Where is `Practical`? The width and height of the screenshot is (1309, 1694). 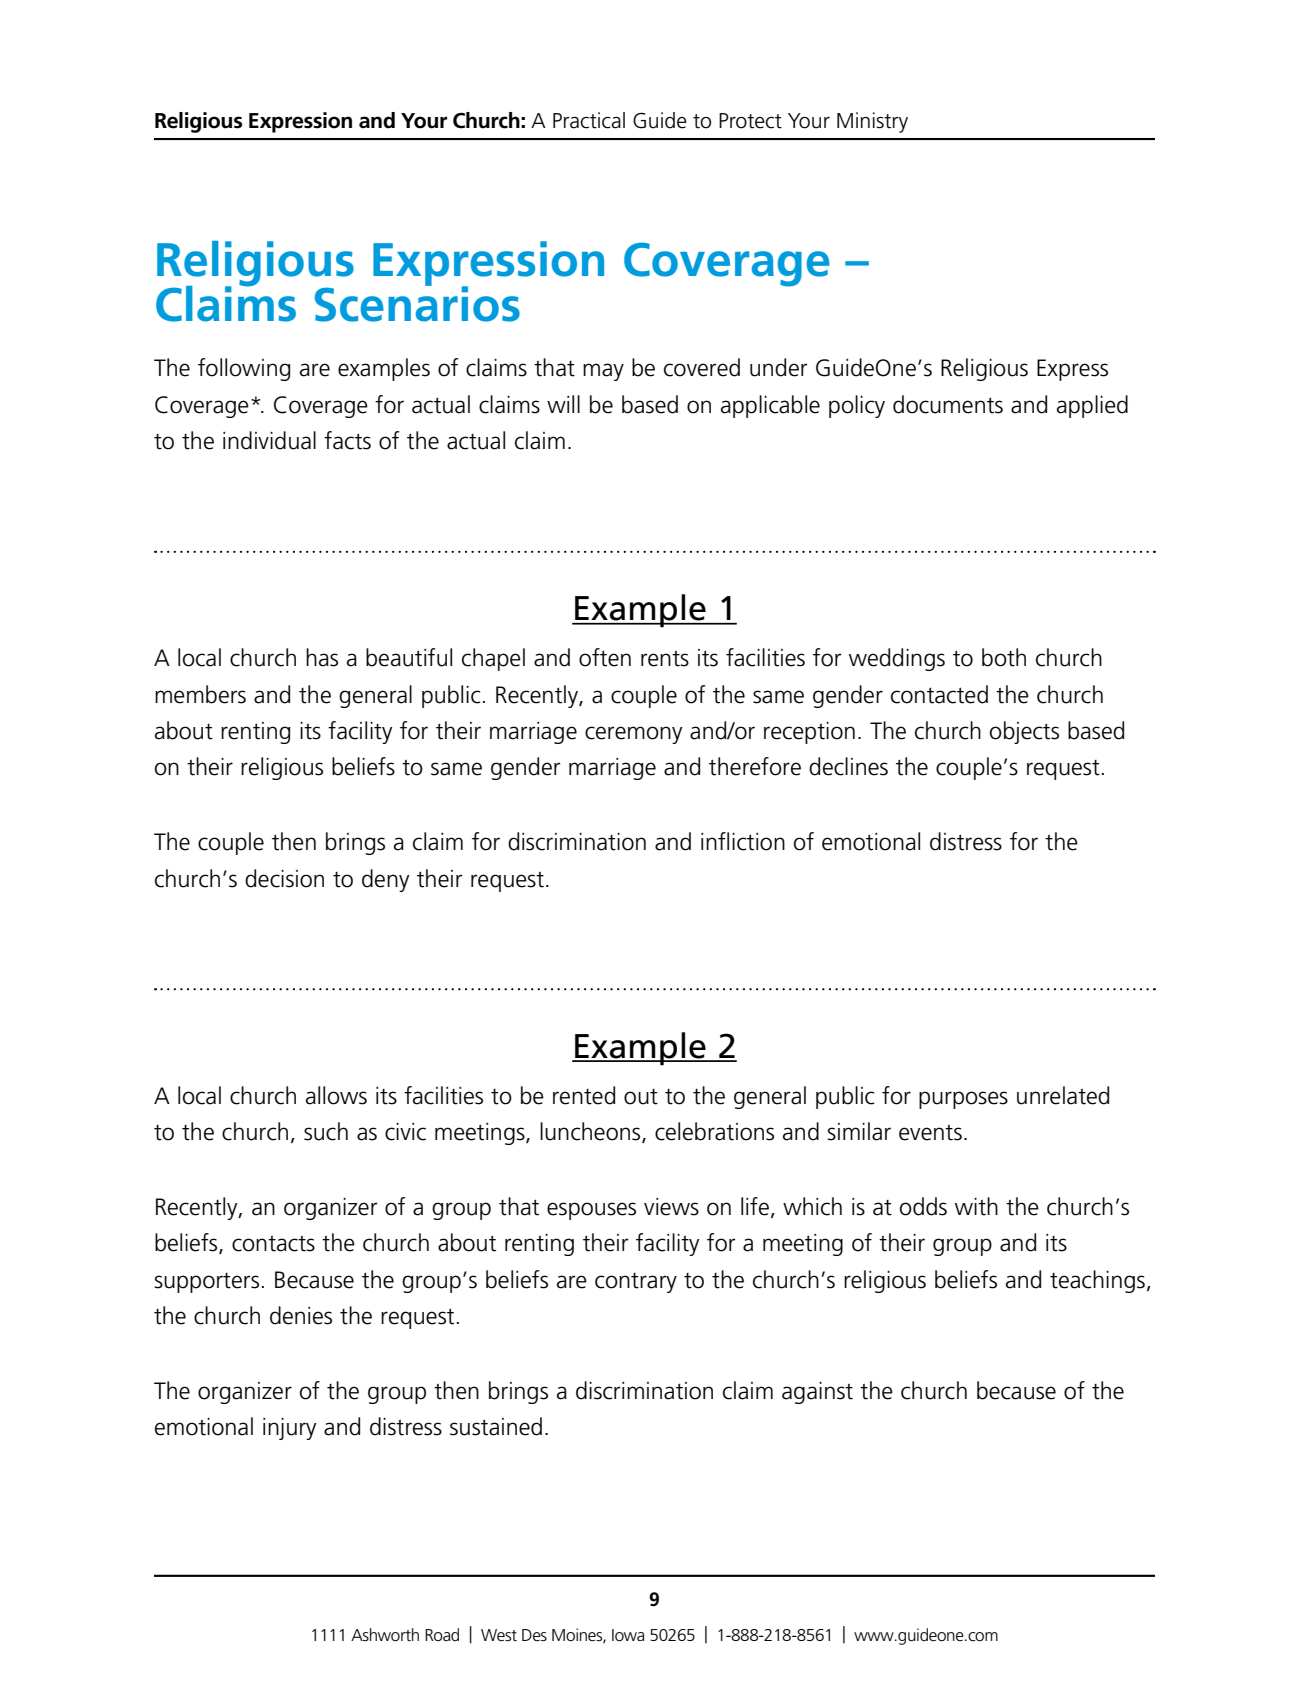 Practical is located at coordinates (589, 120).
